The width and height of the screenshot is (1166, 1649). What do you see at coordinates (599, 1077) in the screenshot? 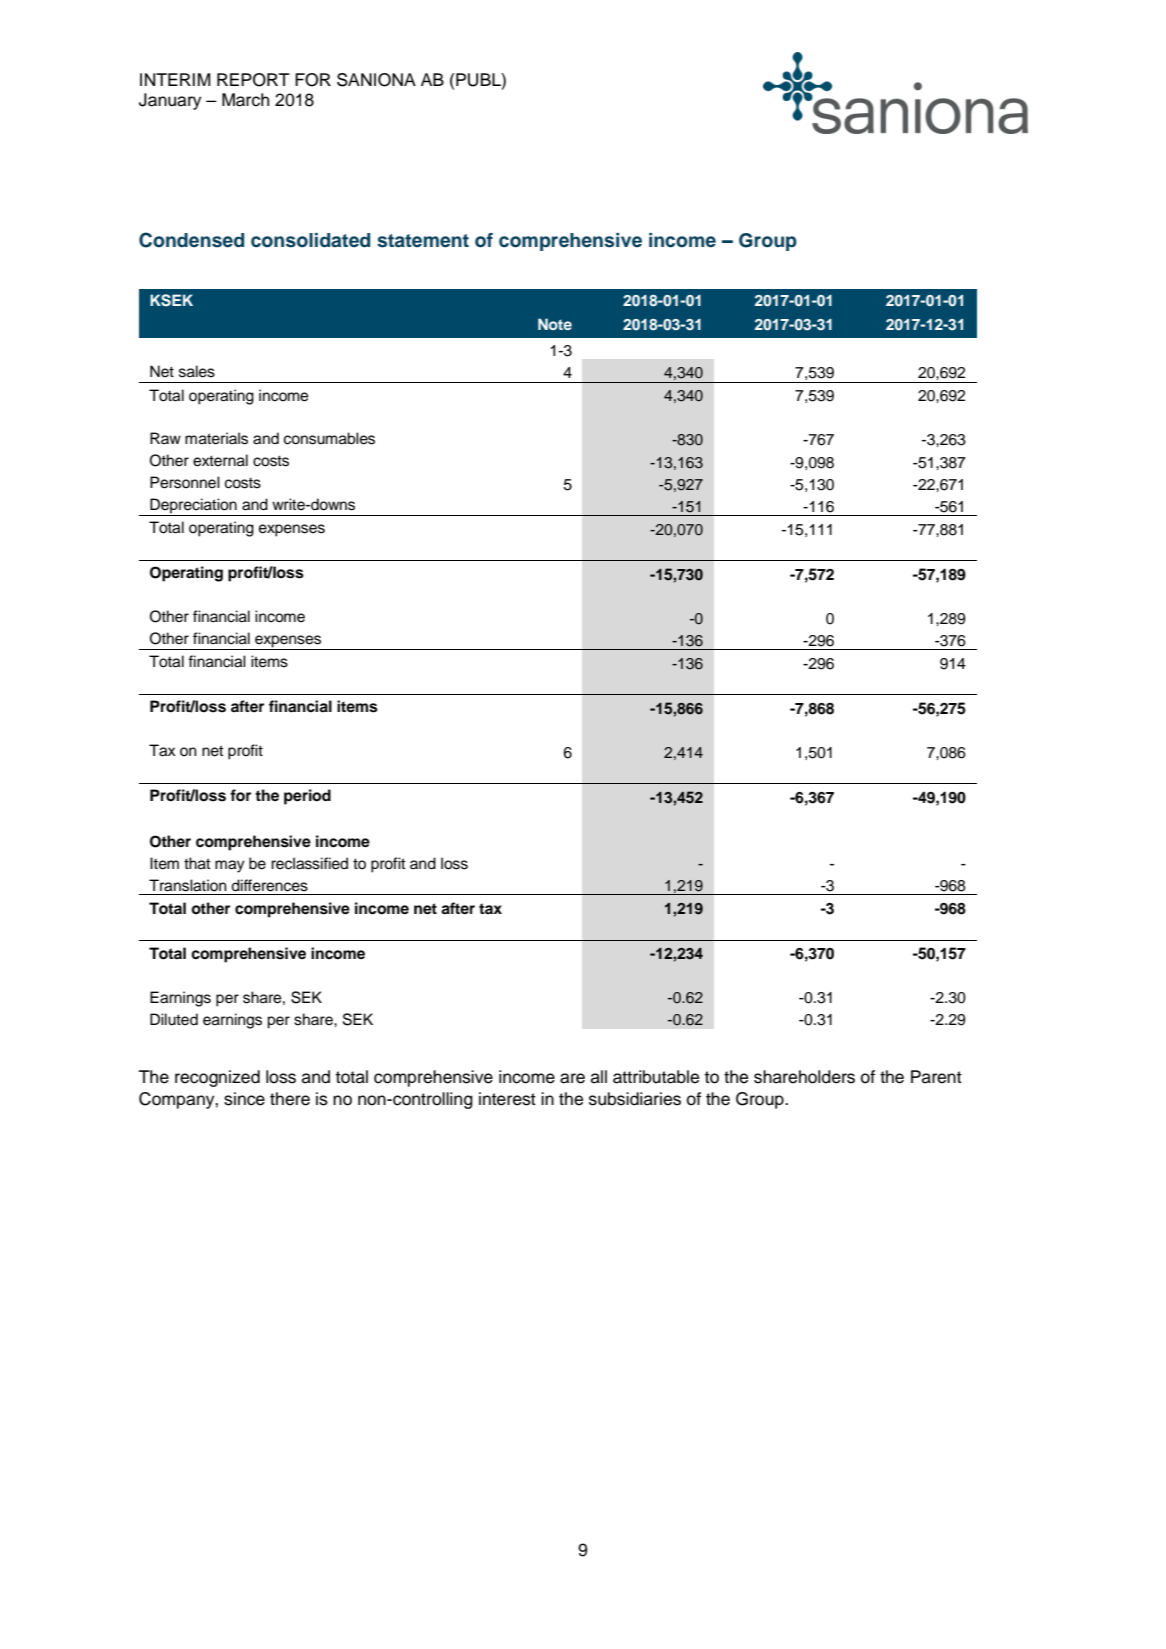
I see `all` at bounding box center [599, 1077].
